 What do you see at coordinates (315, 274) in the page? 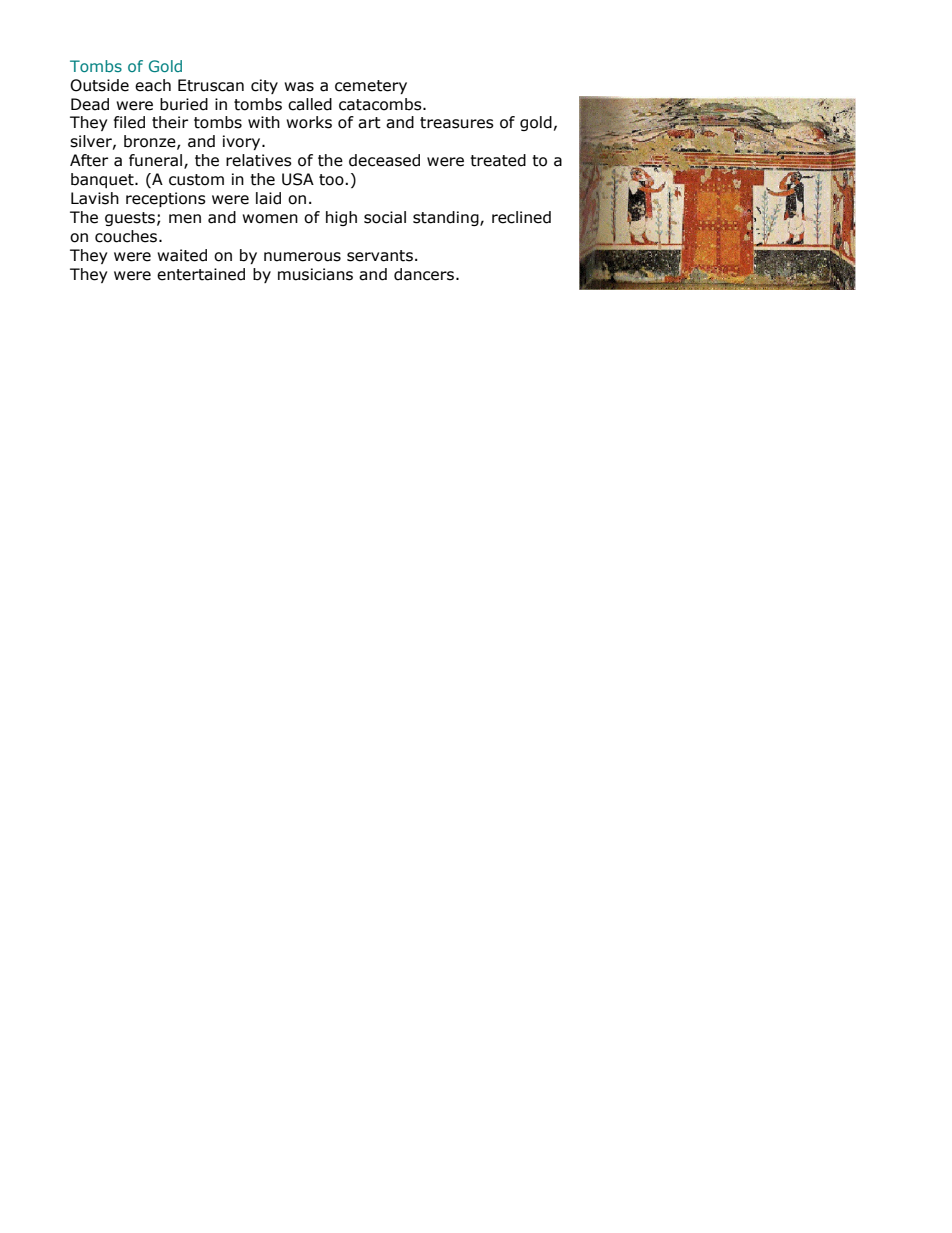
I see `musicians` at bounding box center [315, 274].
